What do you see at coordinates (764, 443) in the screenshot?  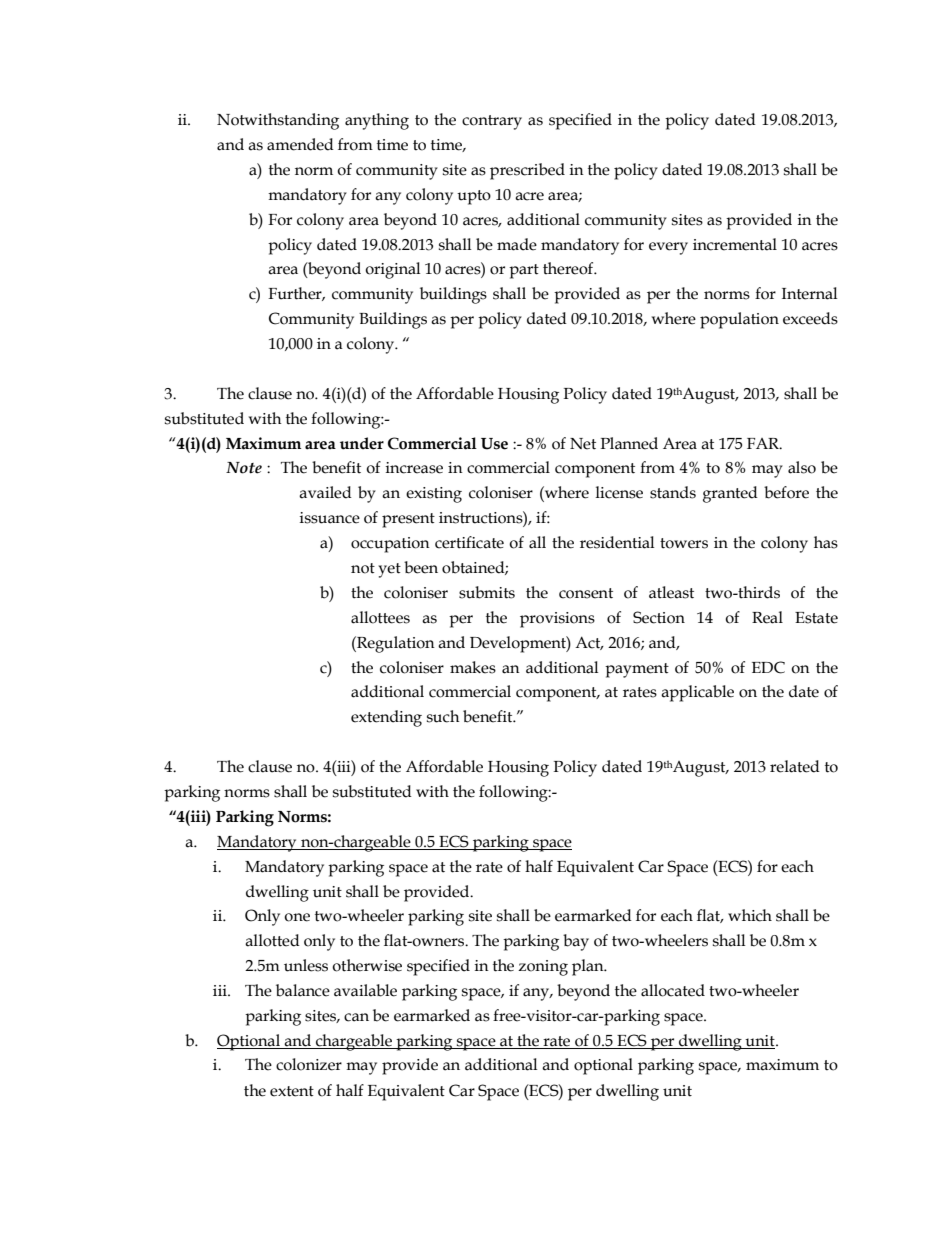 I see `FAR` at bounding box center [764, 443].
